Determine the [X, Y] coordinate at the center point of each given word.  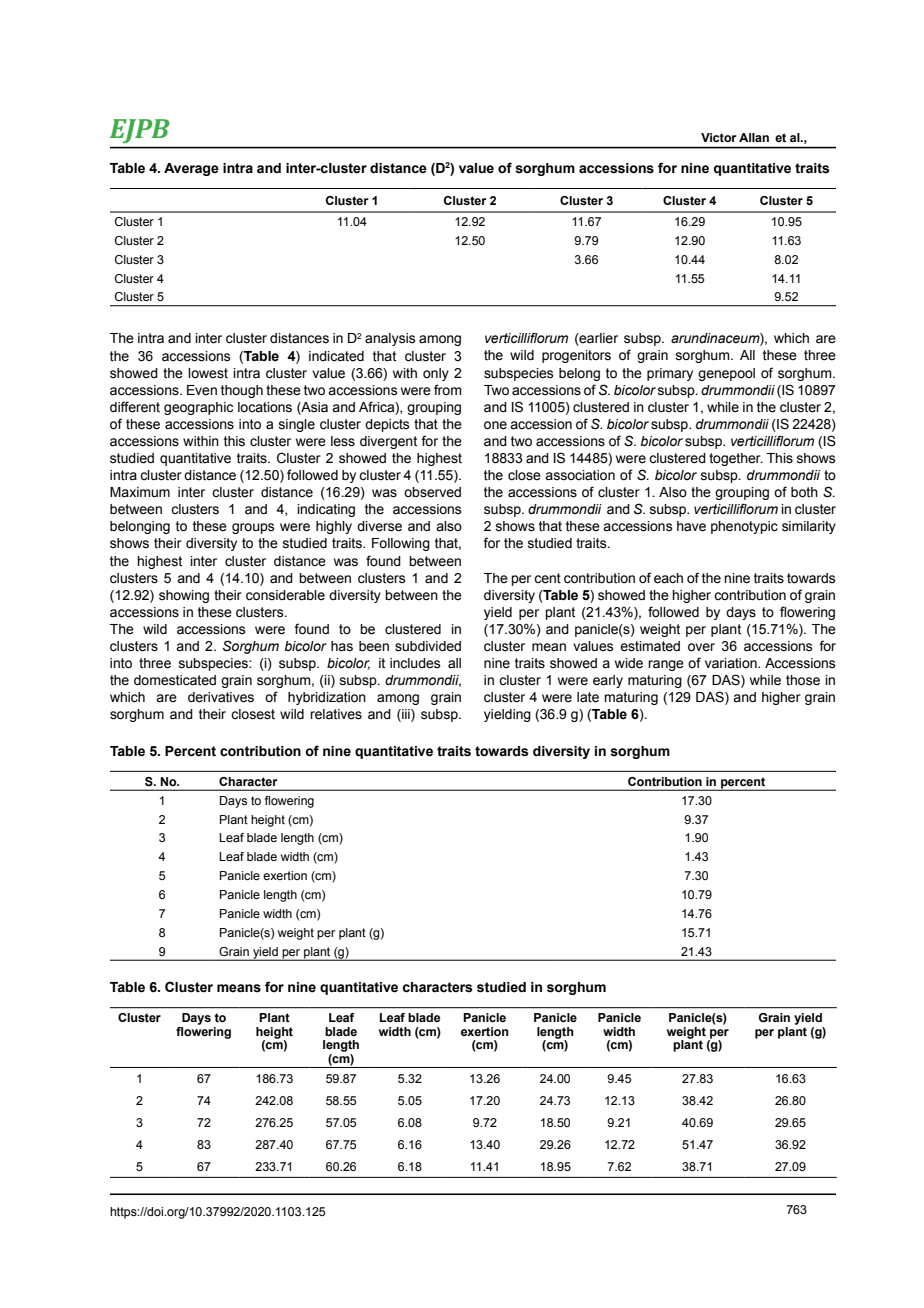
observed [432, 492]
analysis [390, 339]
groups [253, 528]
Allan [754, 137]
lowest [208, 373]
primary [670, 374]
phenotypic [744, 527]
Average [191, 169]
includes [415, 663]
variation [732, 663]
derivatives [221, 697]
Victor [719, 137]
